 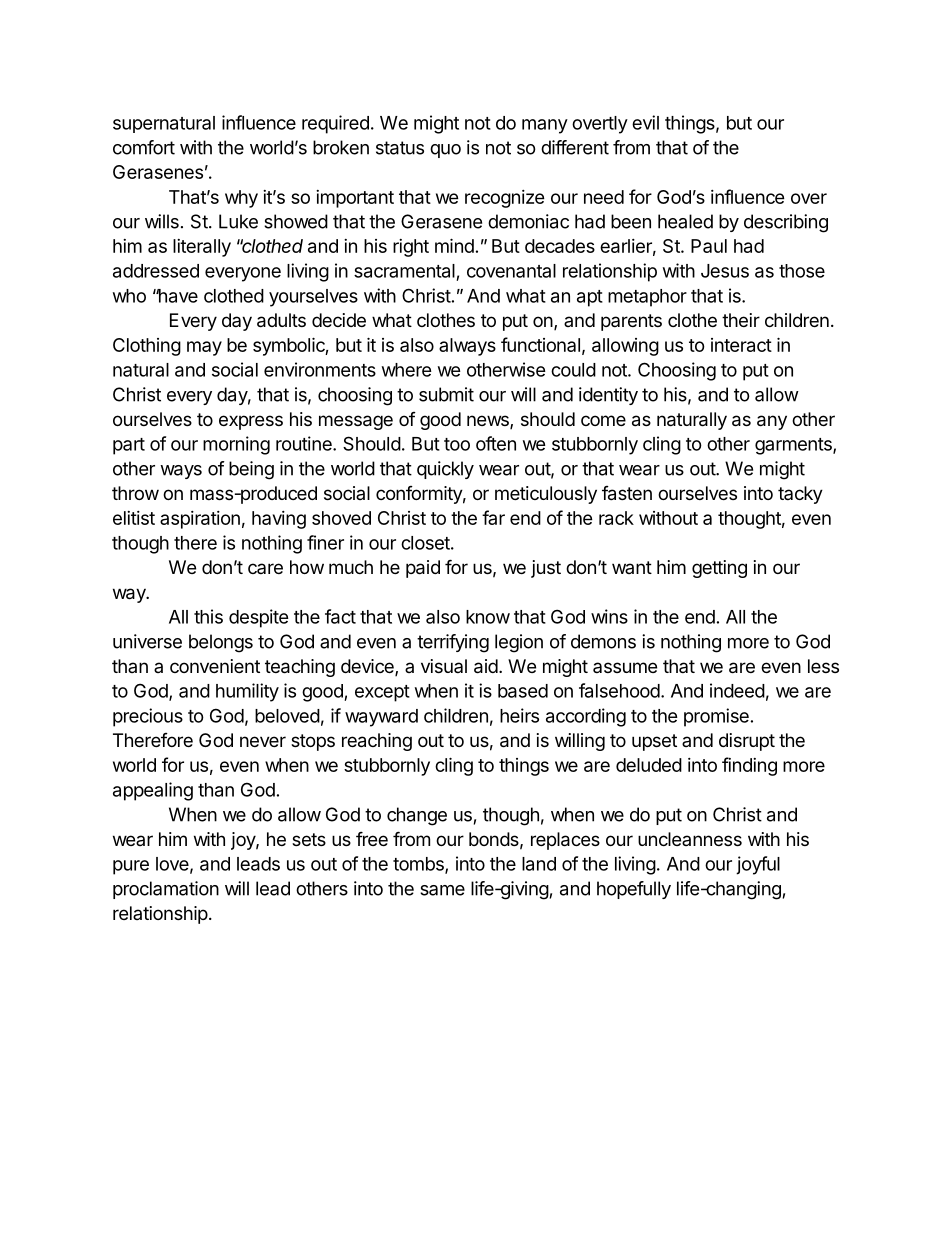 What do you see at coordinates (758, 865) in the screenshot?
I see `joyful` at bounding box center [758, 865].
